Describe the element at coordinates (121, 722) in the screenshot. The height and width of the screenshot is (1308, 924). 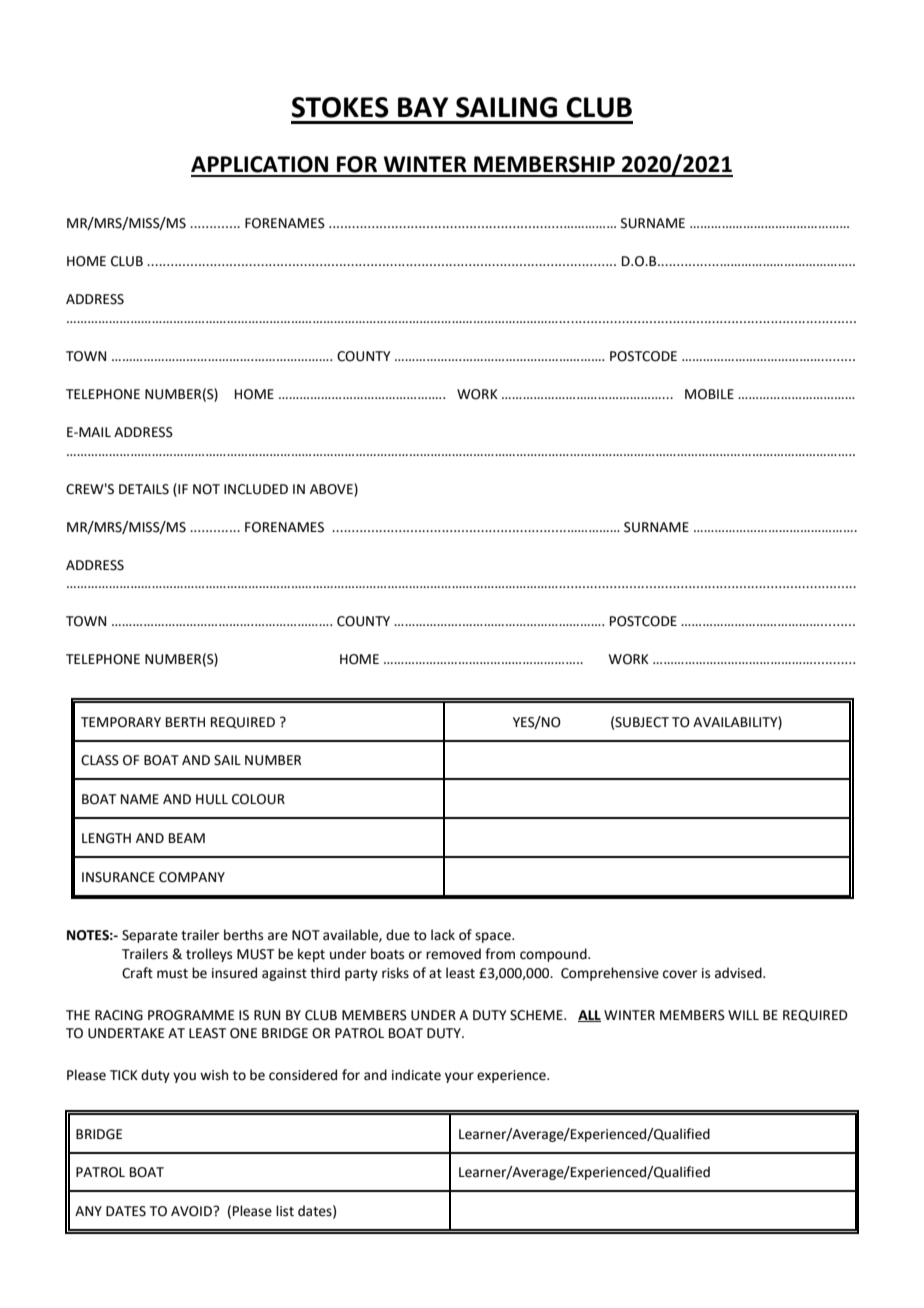
I see `TEMPORARY` at that location.
